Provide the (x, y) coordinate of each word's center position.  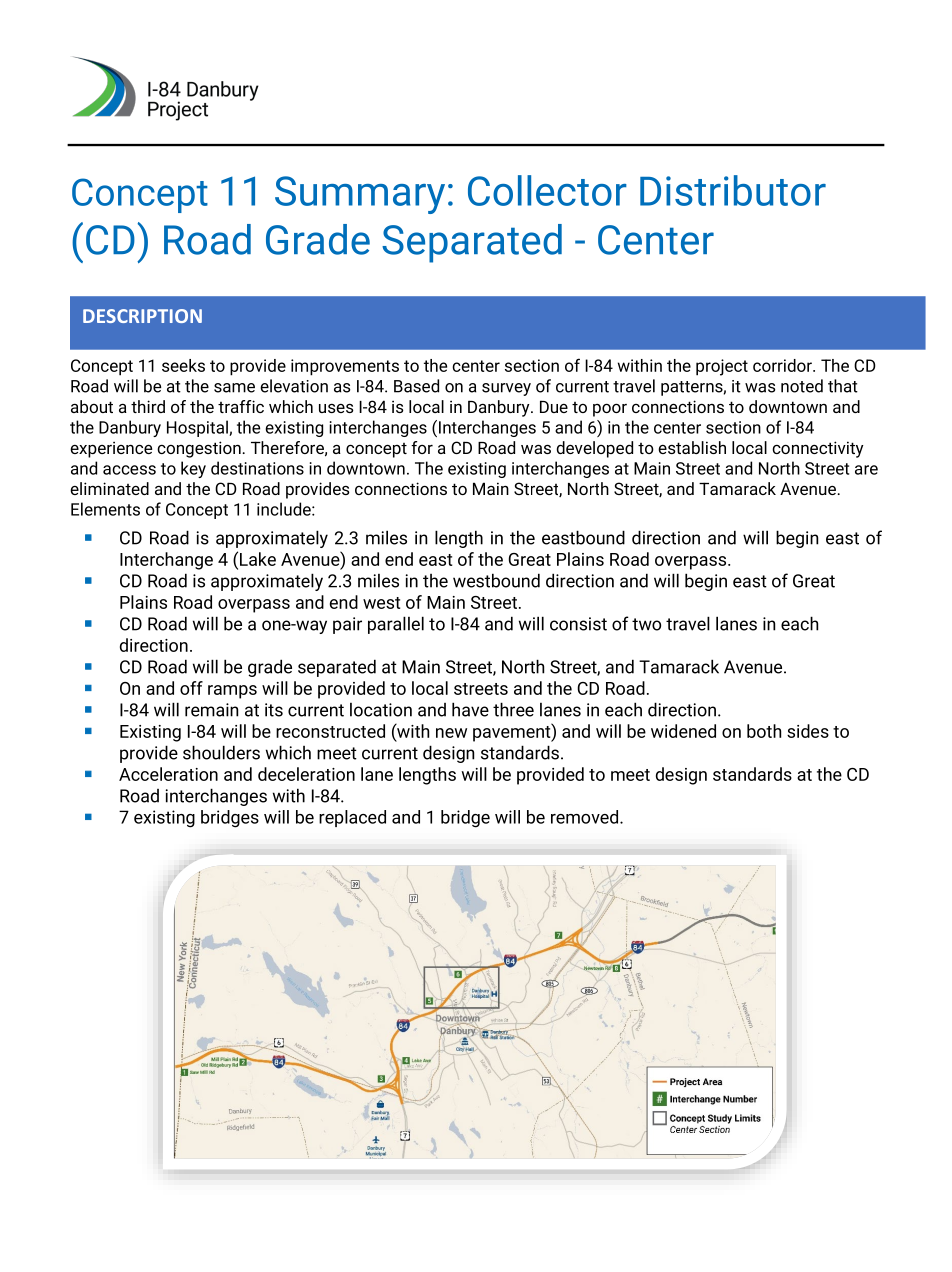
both (764, 731)
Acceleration (168, 774)
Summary (360, 195)
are (866, 470)
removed (586, 817)
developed (594, 449)
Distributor (733, 190)
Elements (105, 509)
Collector (547, 190)
